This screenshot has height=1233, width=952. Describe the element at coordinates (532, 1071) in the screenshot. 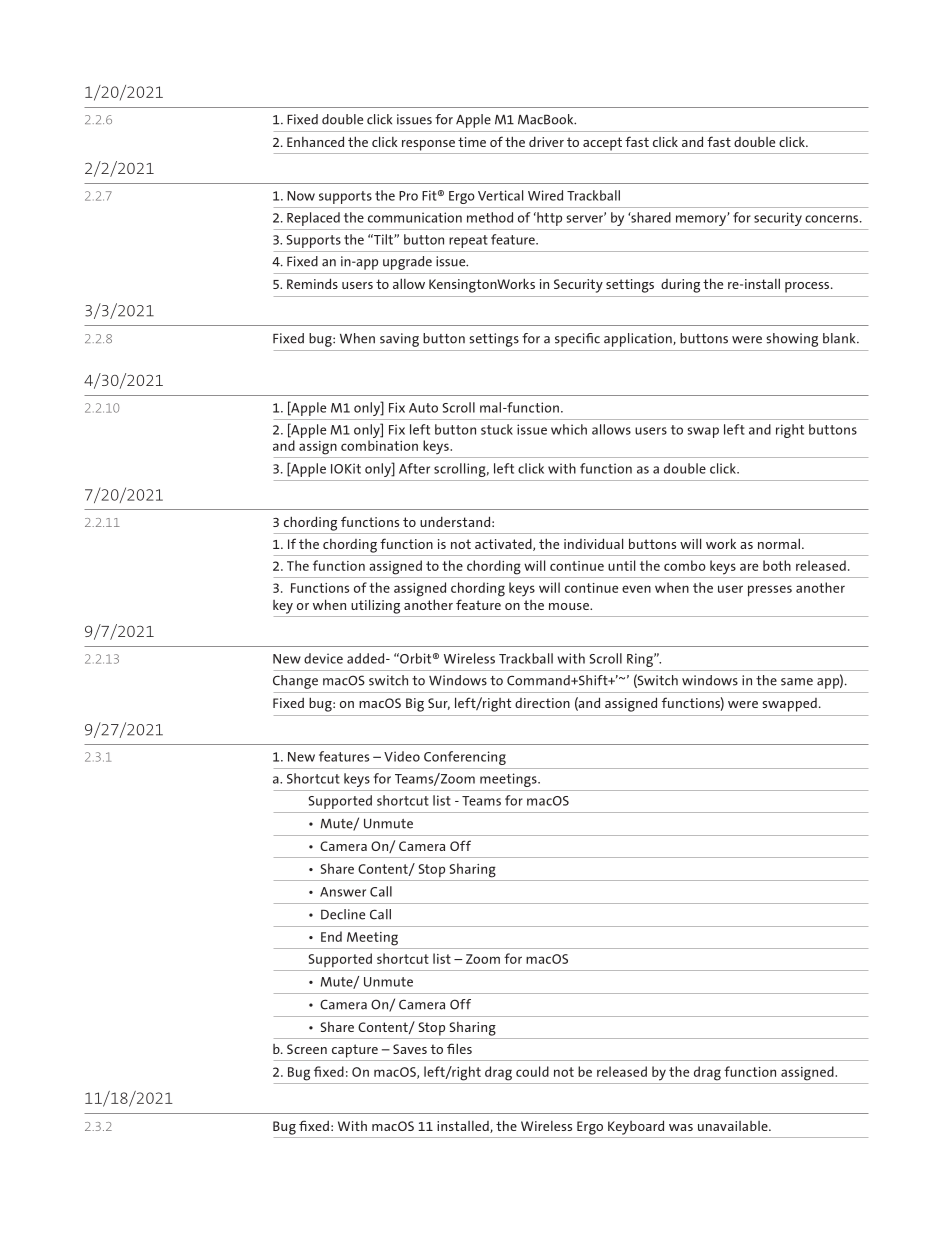

I see `could` at that location.
